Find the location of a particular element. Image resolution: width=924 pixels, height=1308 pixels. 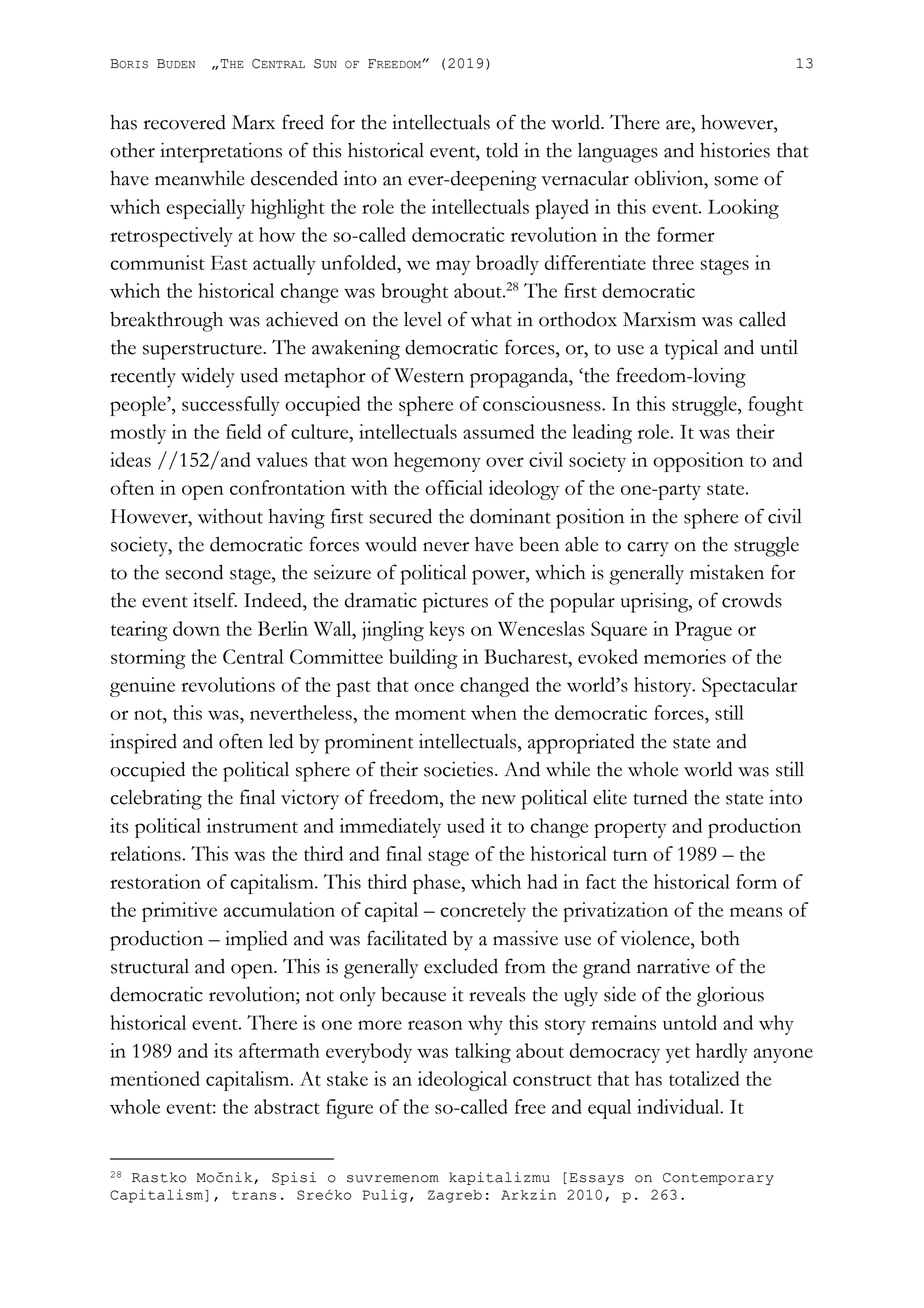

some is located at coordinates (736, 181).
